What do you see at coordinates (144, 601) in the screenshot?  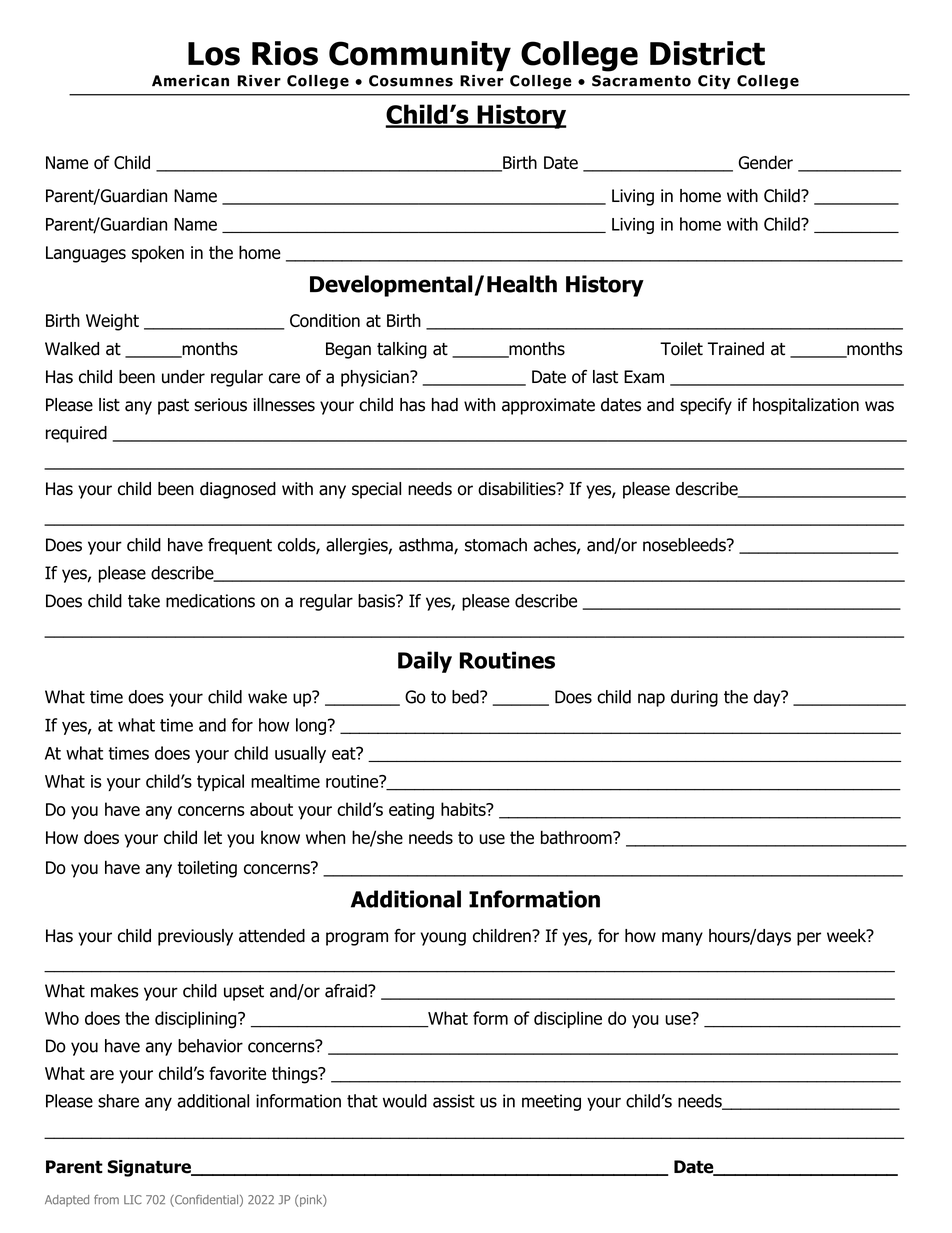 I see `take` at bounding box center [144, 601].
